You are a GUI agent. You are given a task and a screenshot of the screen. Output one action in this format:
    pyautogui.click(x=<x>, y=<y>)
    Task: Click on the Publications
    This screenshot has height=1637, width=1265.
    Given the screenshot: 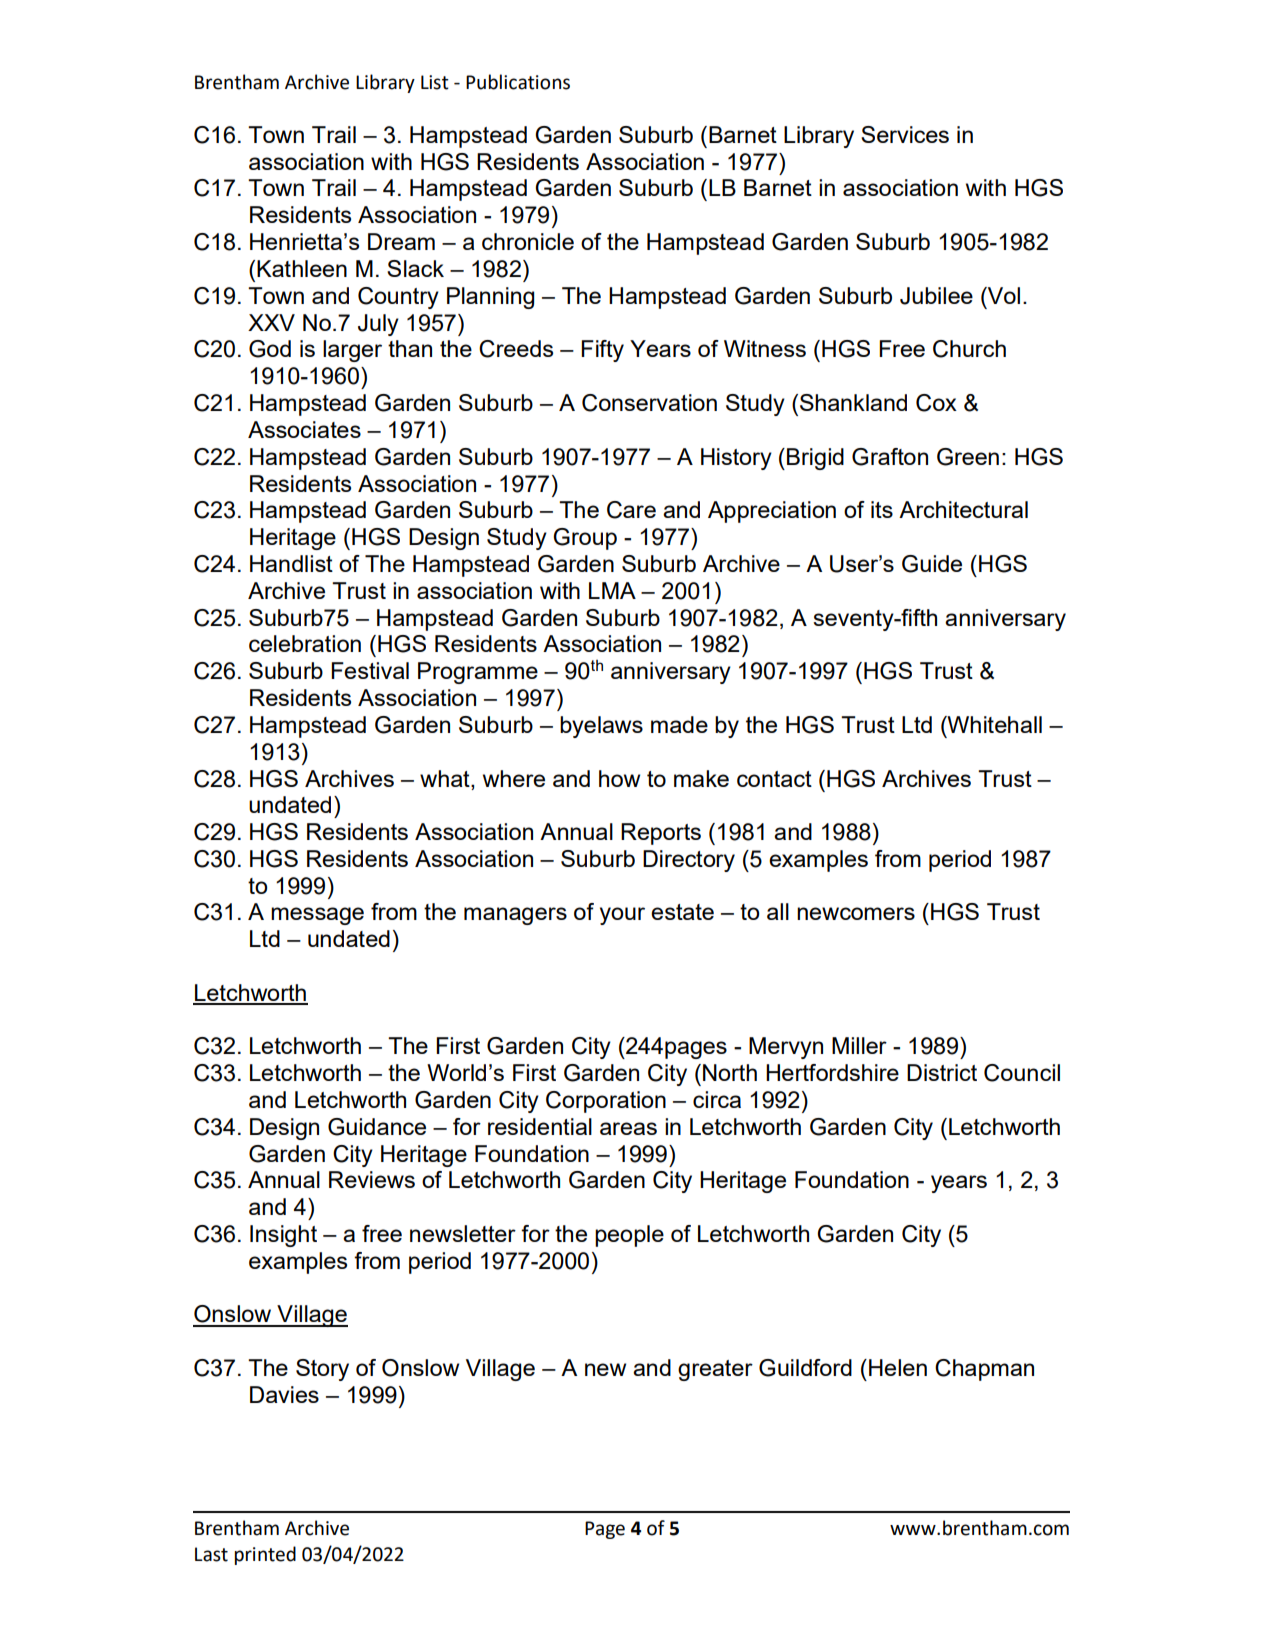 What is the action you would take?
    pyautogui.click(x=518, y=82)
